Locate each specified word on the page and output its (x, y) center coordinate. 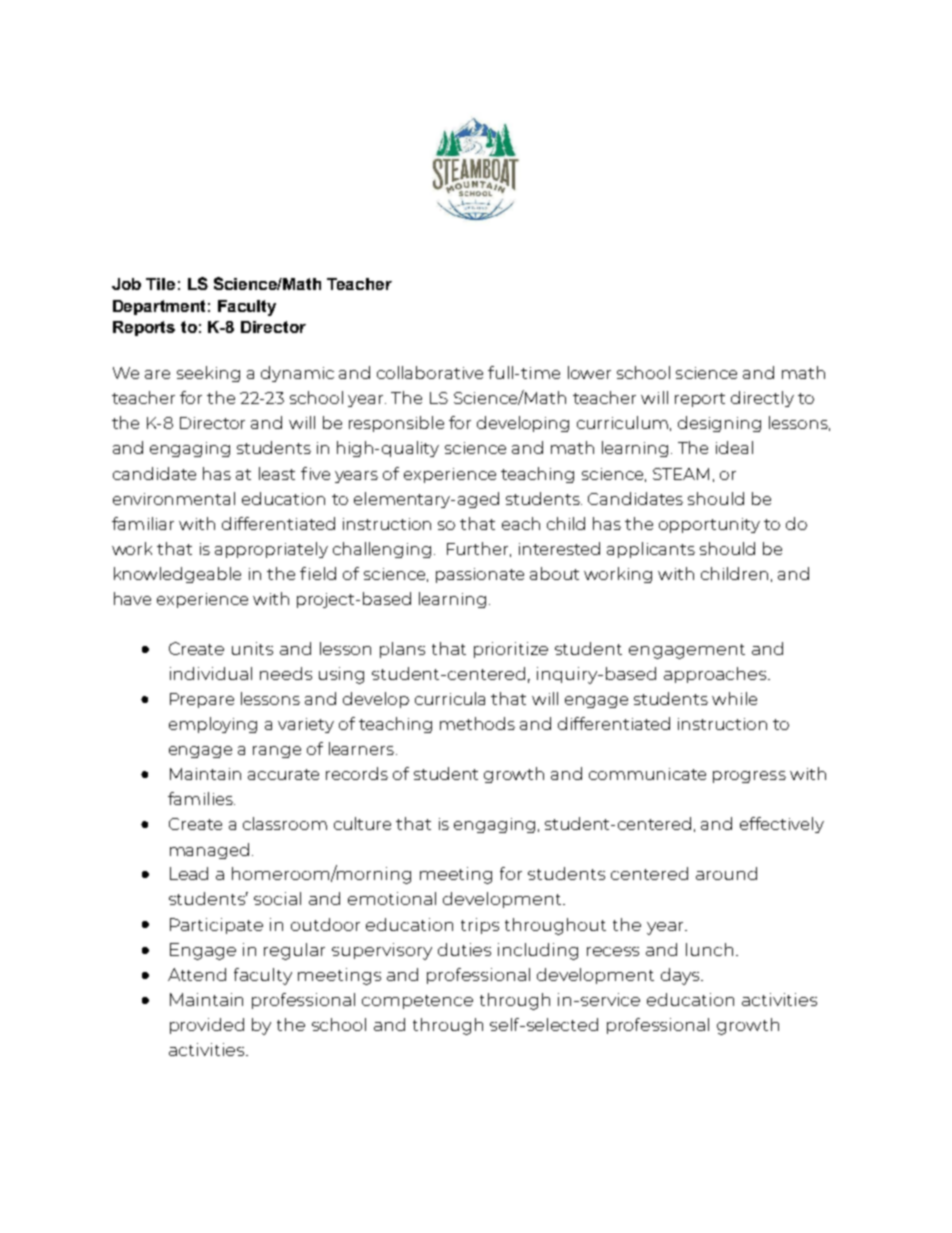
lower (589, 372)
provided (207, 1026)
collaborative (430, 372)
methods (477, 723)
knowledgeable (177, 575)
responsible (396, 424)
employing (213, 725)
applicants (651, 550)
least (277, 473)
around (726, 873)
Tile (160, 284)
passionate (480, 575)
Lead (189, 873)
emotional (392, 898)
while (734, 698)
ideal (734, 447)
